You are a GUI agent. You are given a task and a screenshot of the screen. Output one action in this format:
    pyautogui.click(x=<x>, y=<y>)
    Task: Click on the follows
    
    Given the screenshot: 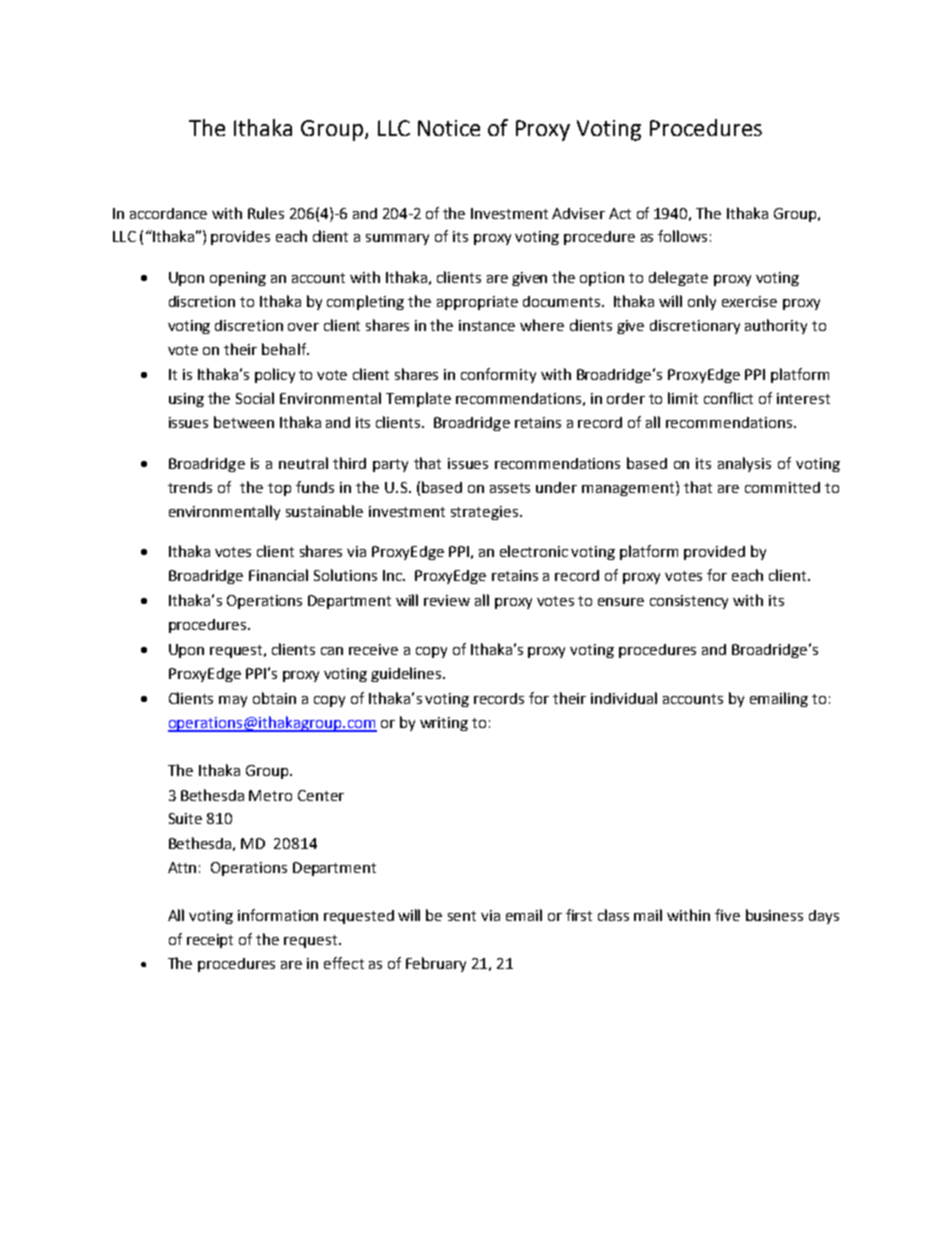 What is the action you would take?
    pyautogui.click(x=682, y=236)
